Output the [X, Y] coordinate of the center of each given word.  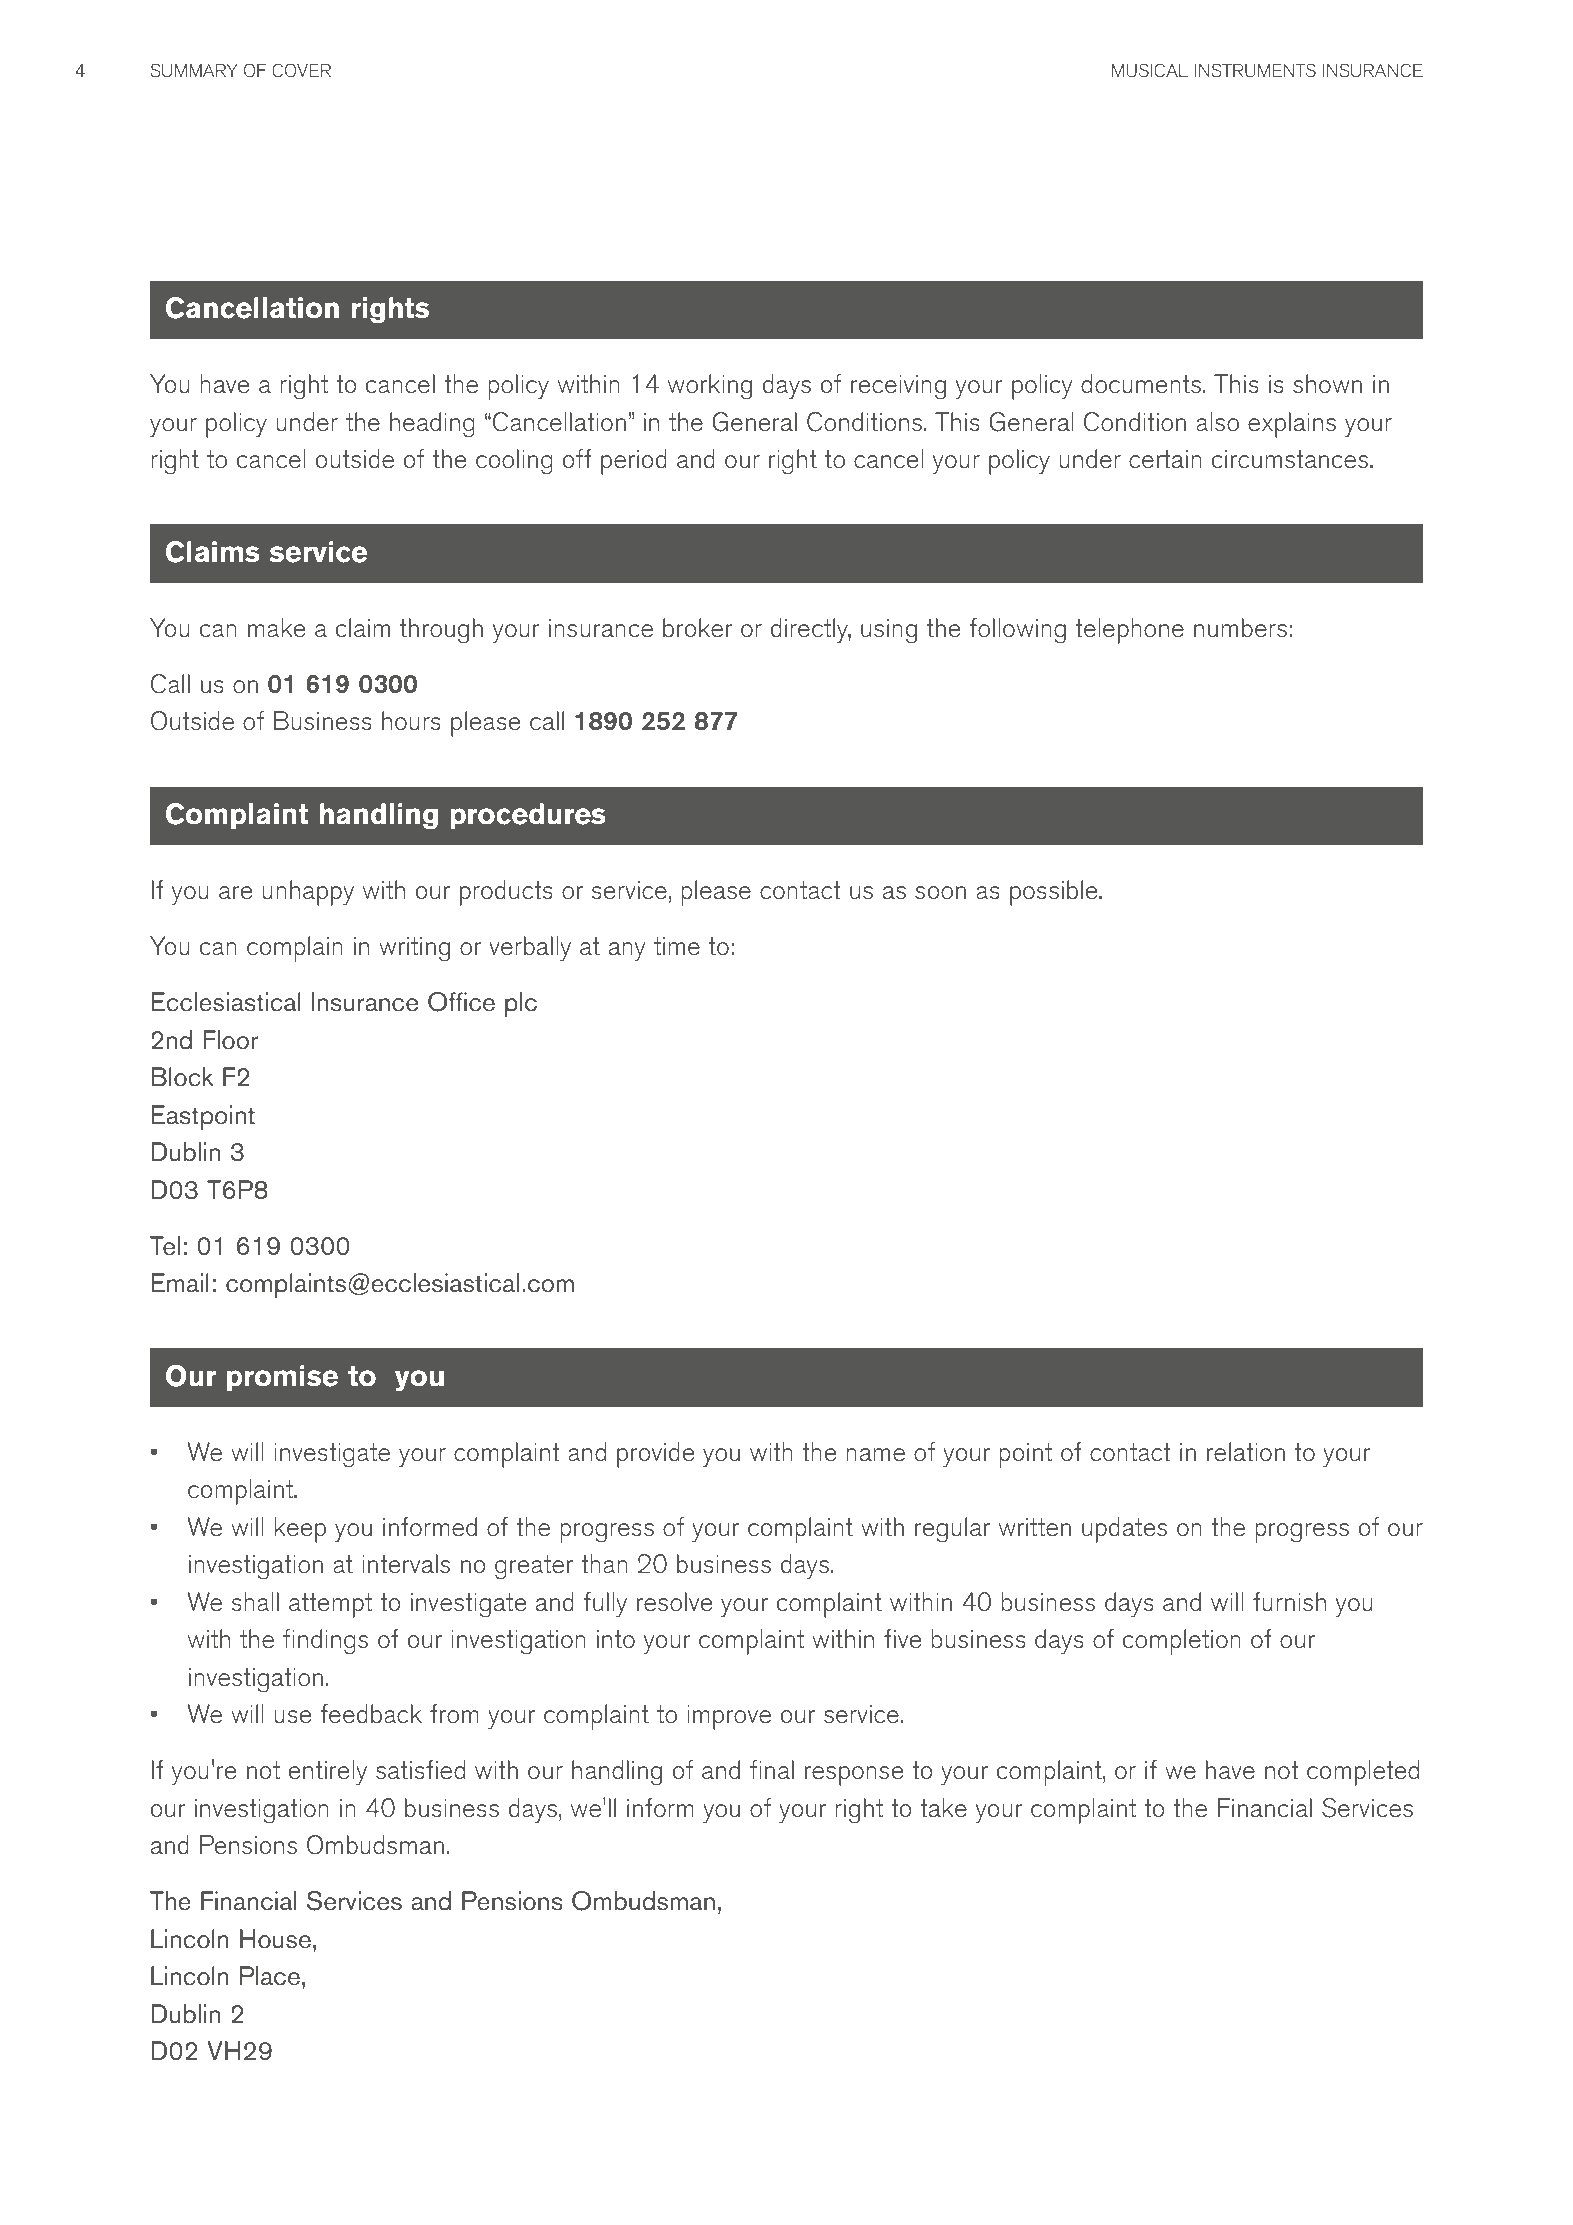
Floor [230, 1040]
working [710, 387]
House [275, 1939]
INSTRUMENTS [1255, 70]
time [677, 946]
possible [1055, 893]
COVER [301, 70]
